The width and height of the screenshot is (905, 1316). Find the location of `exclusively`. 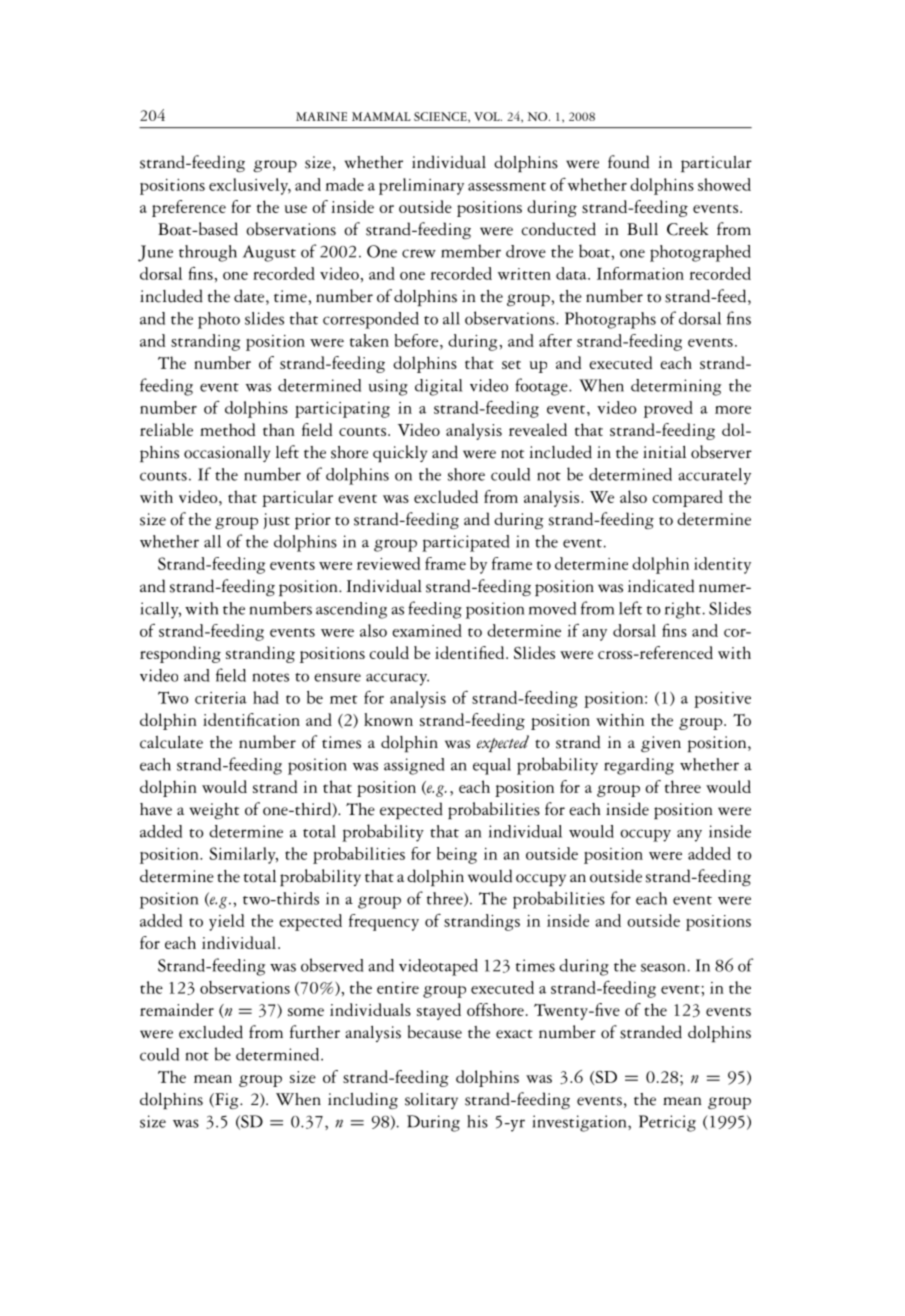

exclusively is located at coordinates (250, 186).
